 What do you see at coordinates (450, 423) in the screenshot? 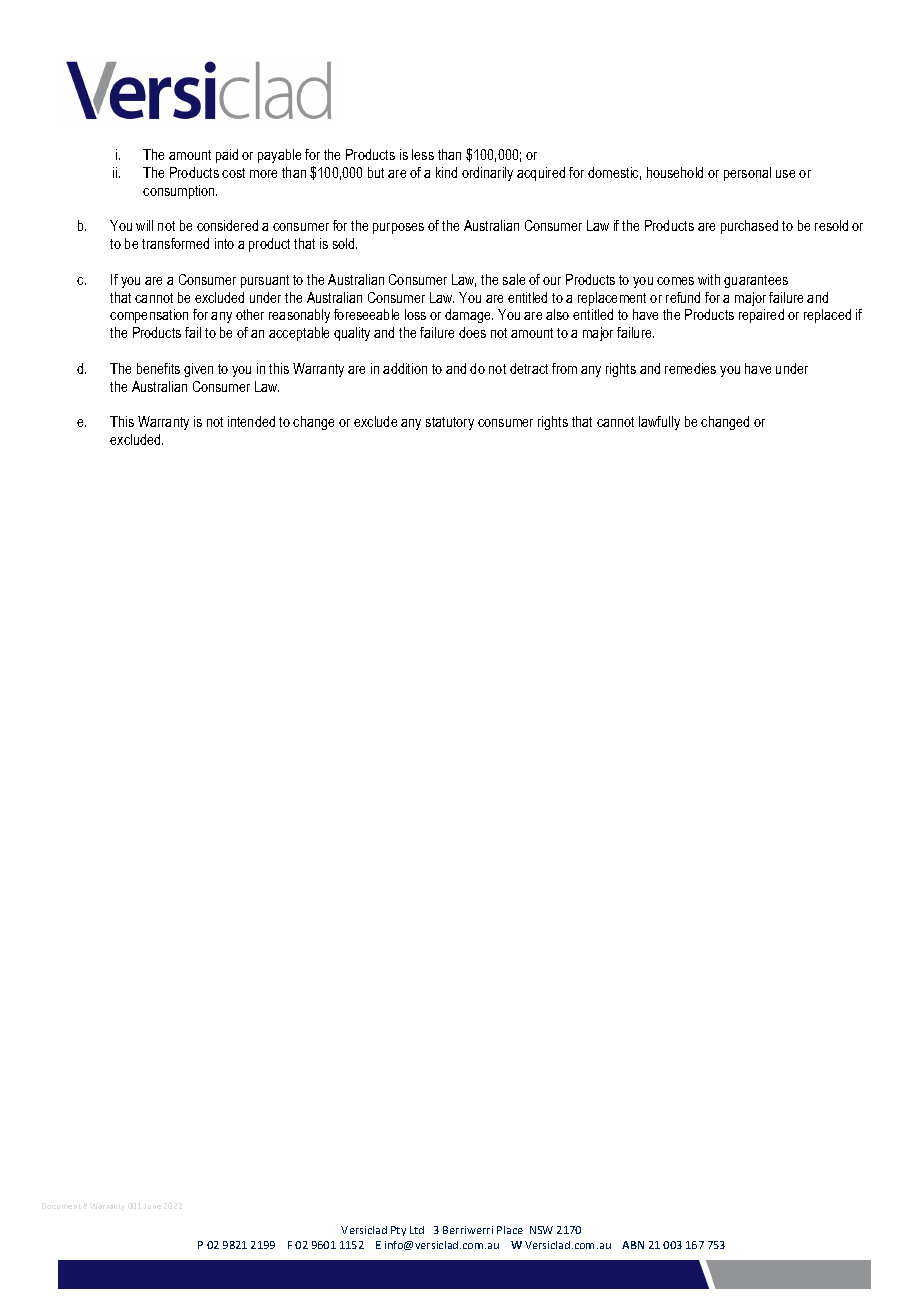
I see `statutory` at bounding box center [450, 423].
